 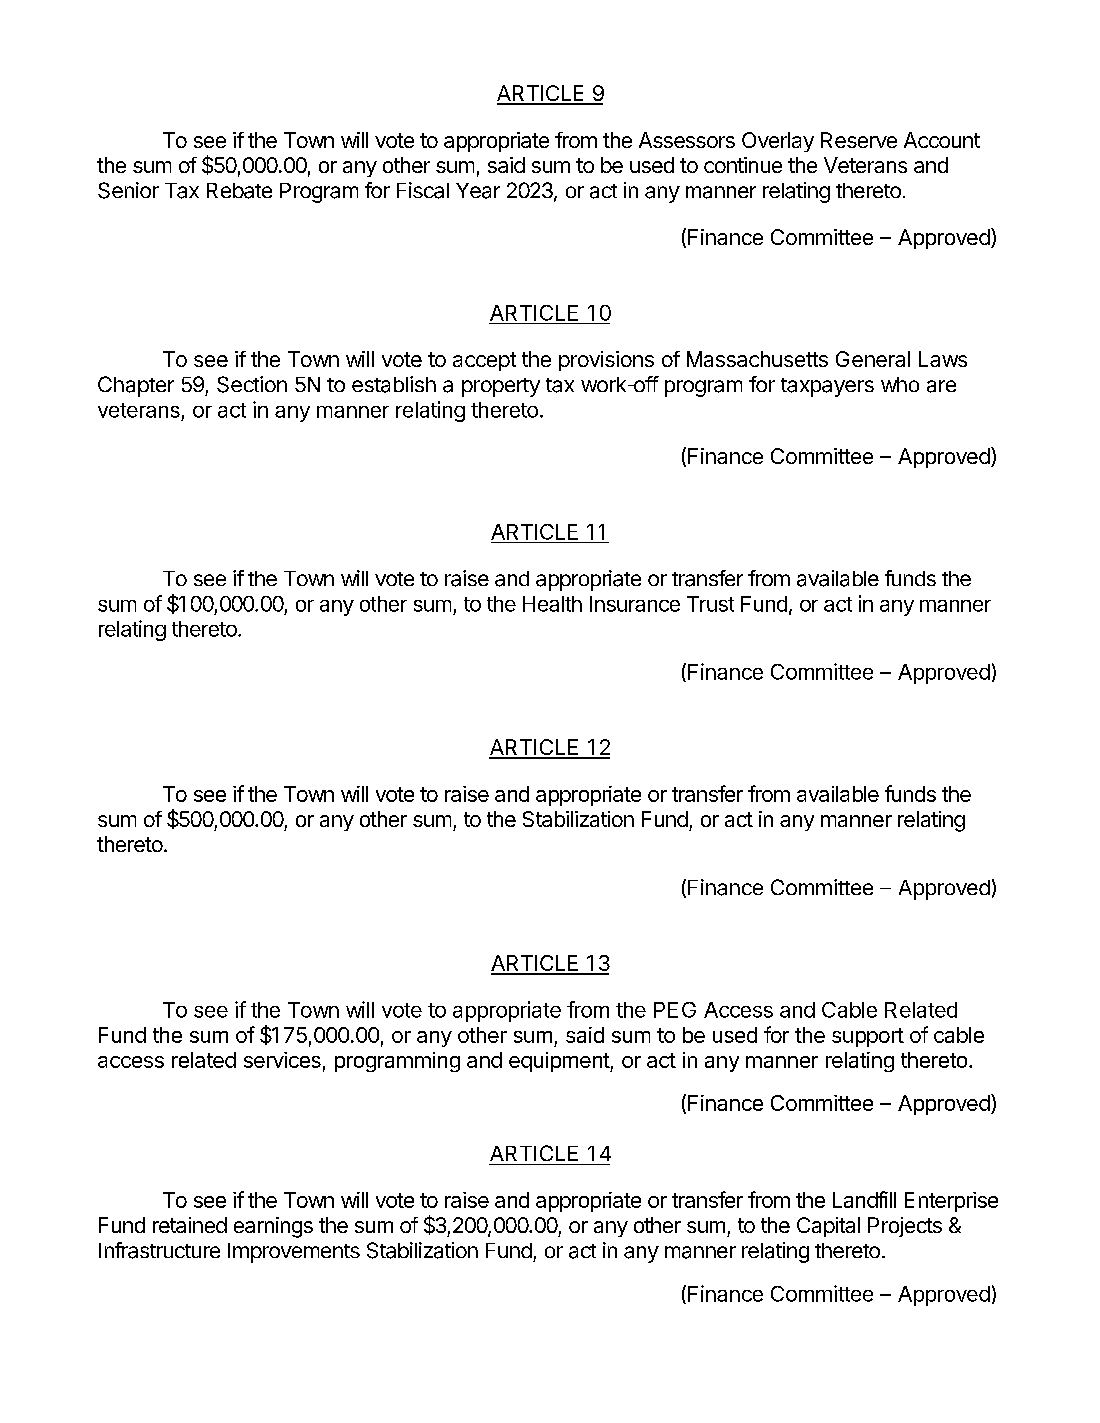 What do you see at coordinates (859, 140) in the page?
I see `Reserve` at bounding box center [859, 140].
